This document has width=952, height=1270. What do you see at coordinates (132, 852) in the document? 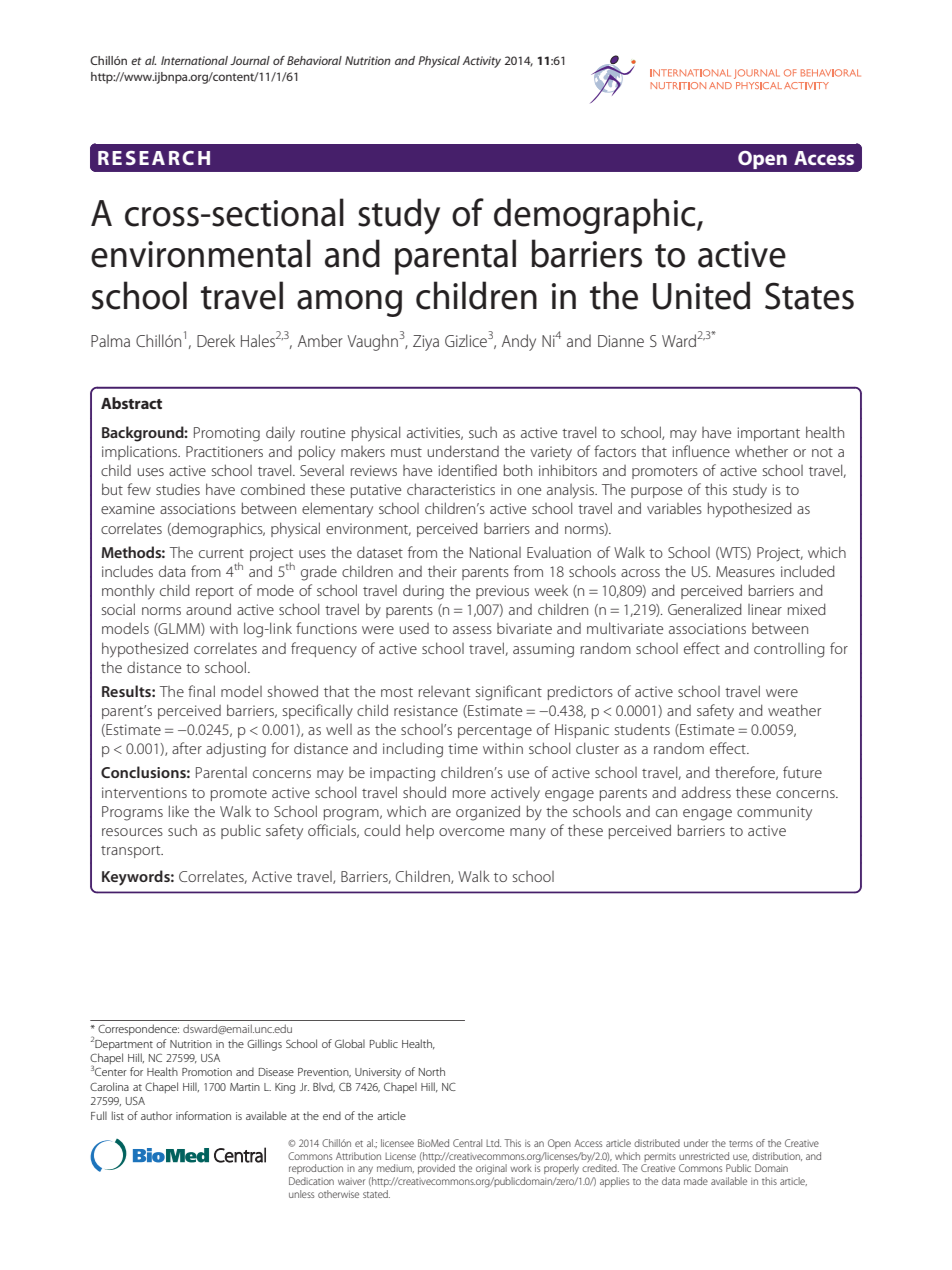
I see `transport` at bounding box center [132, 852].
